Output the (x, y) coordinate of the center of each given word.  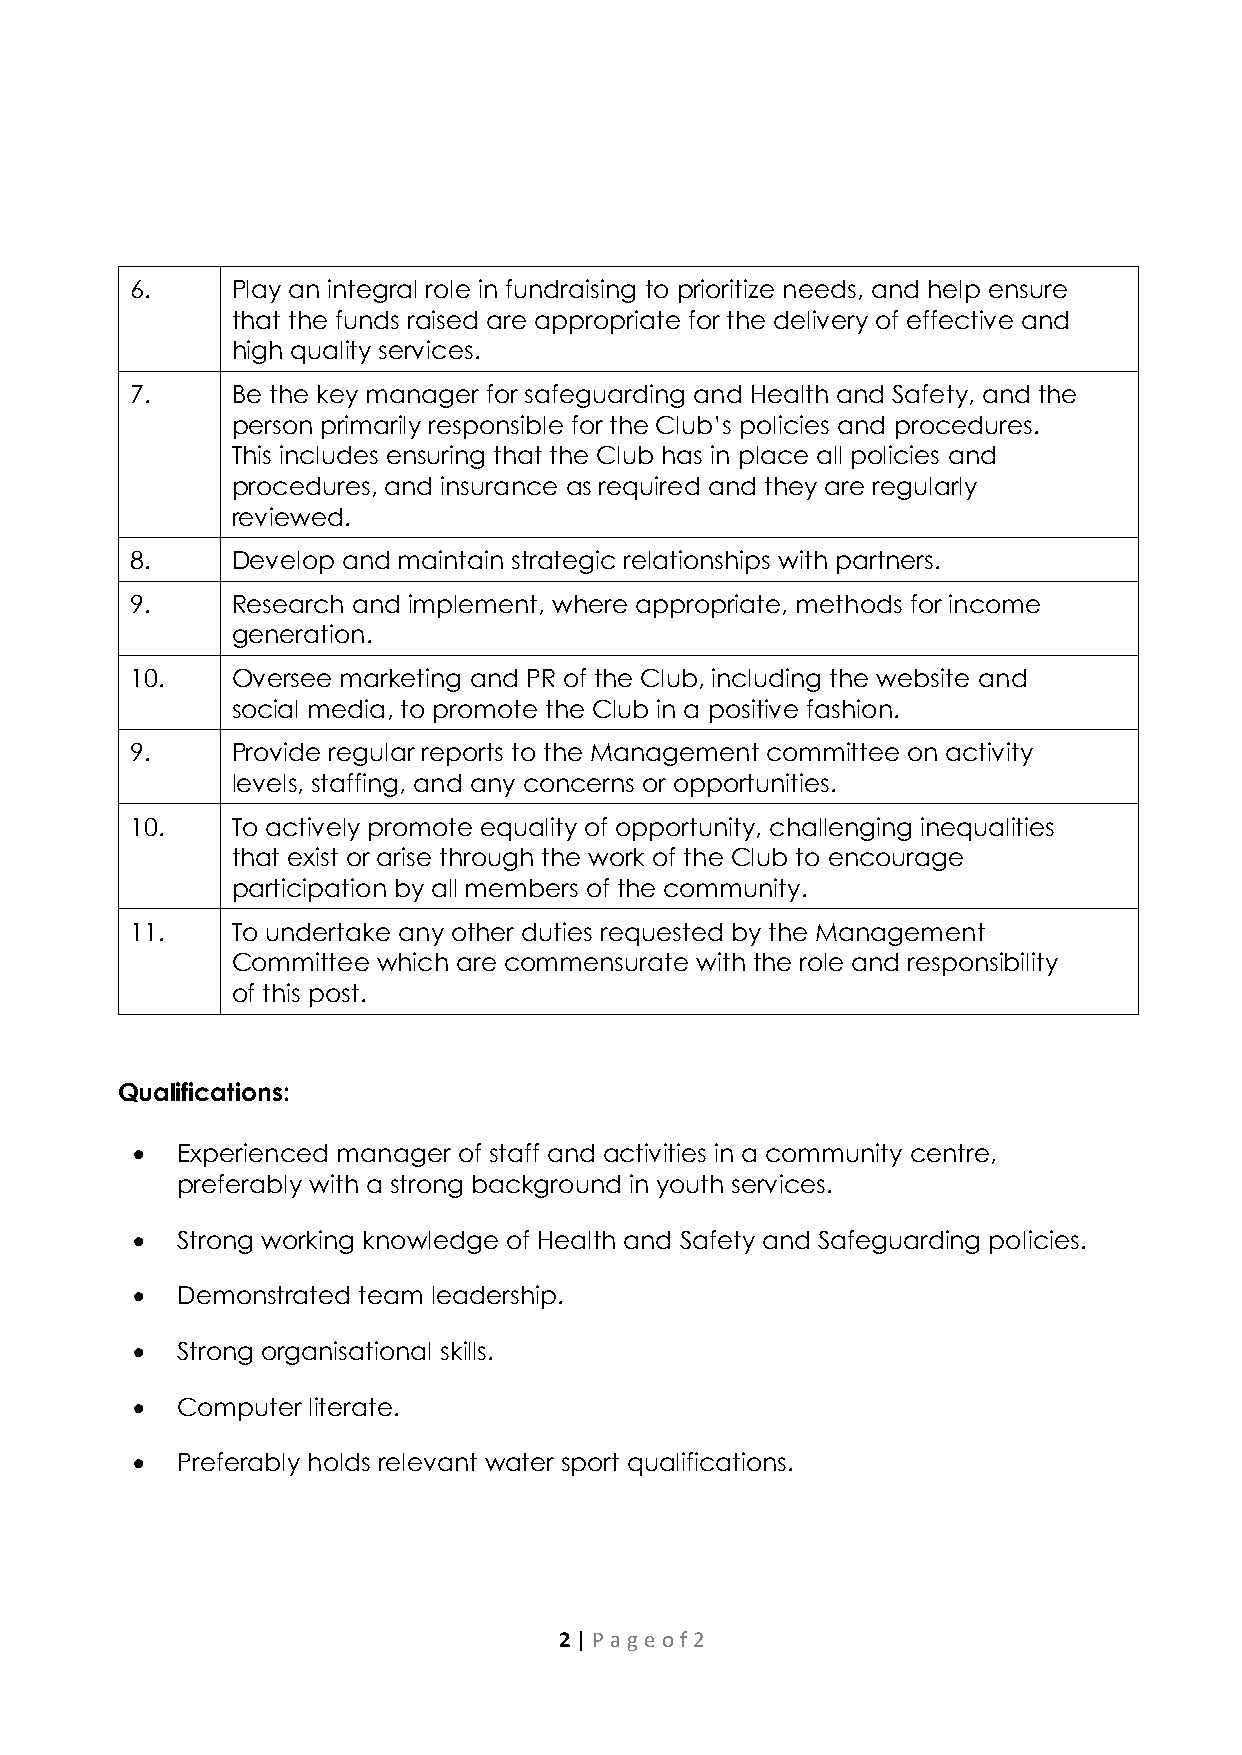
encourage (896, 861)
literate (351, 1406)
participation (310, 890)
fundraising (570, 291)
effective (960, 319)
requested (661, 934)
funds (367, 319)
